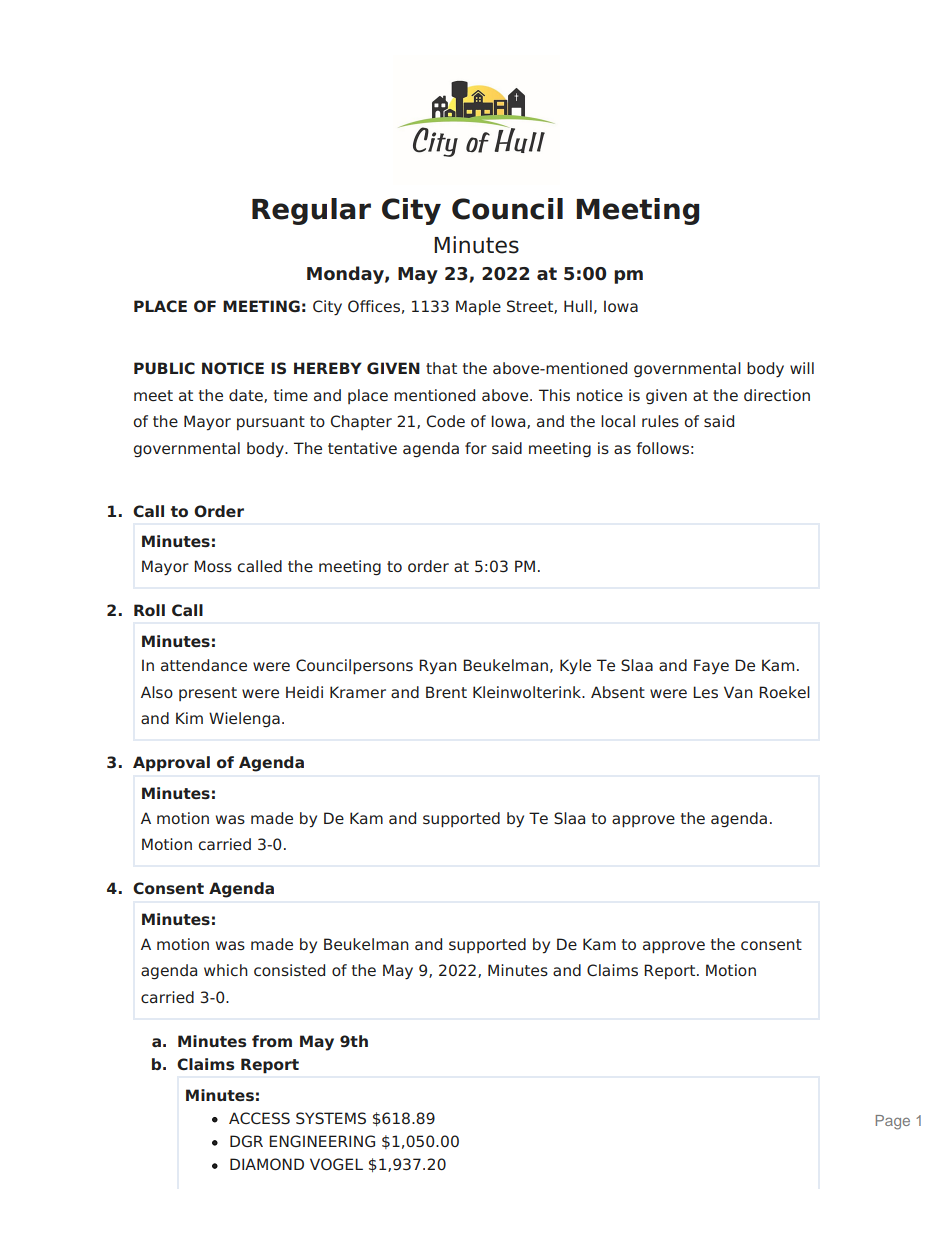 The width and height of the screenshot is (952, 1233). I want to click on Faye, so click(711, 666).
